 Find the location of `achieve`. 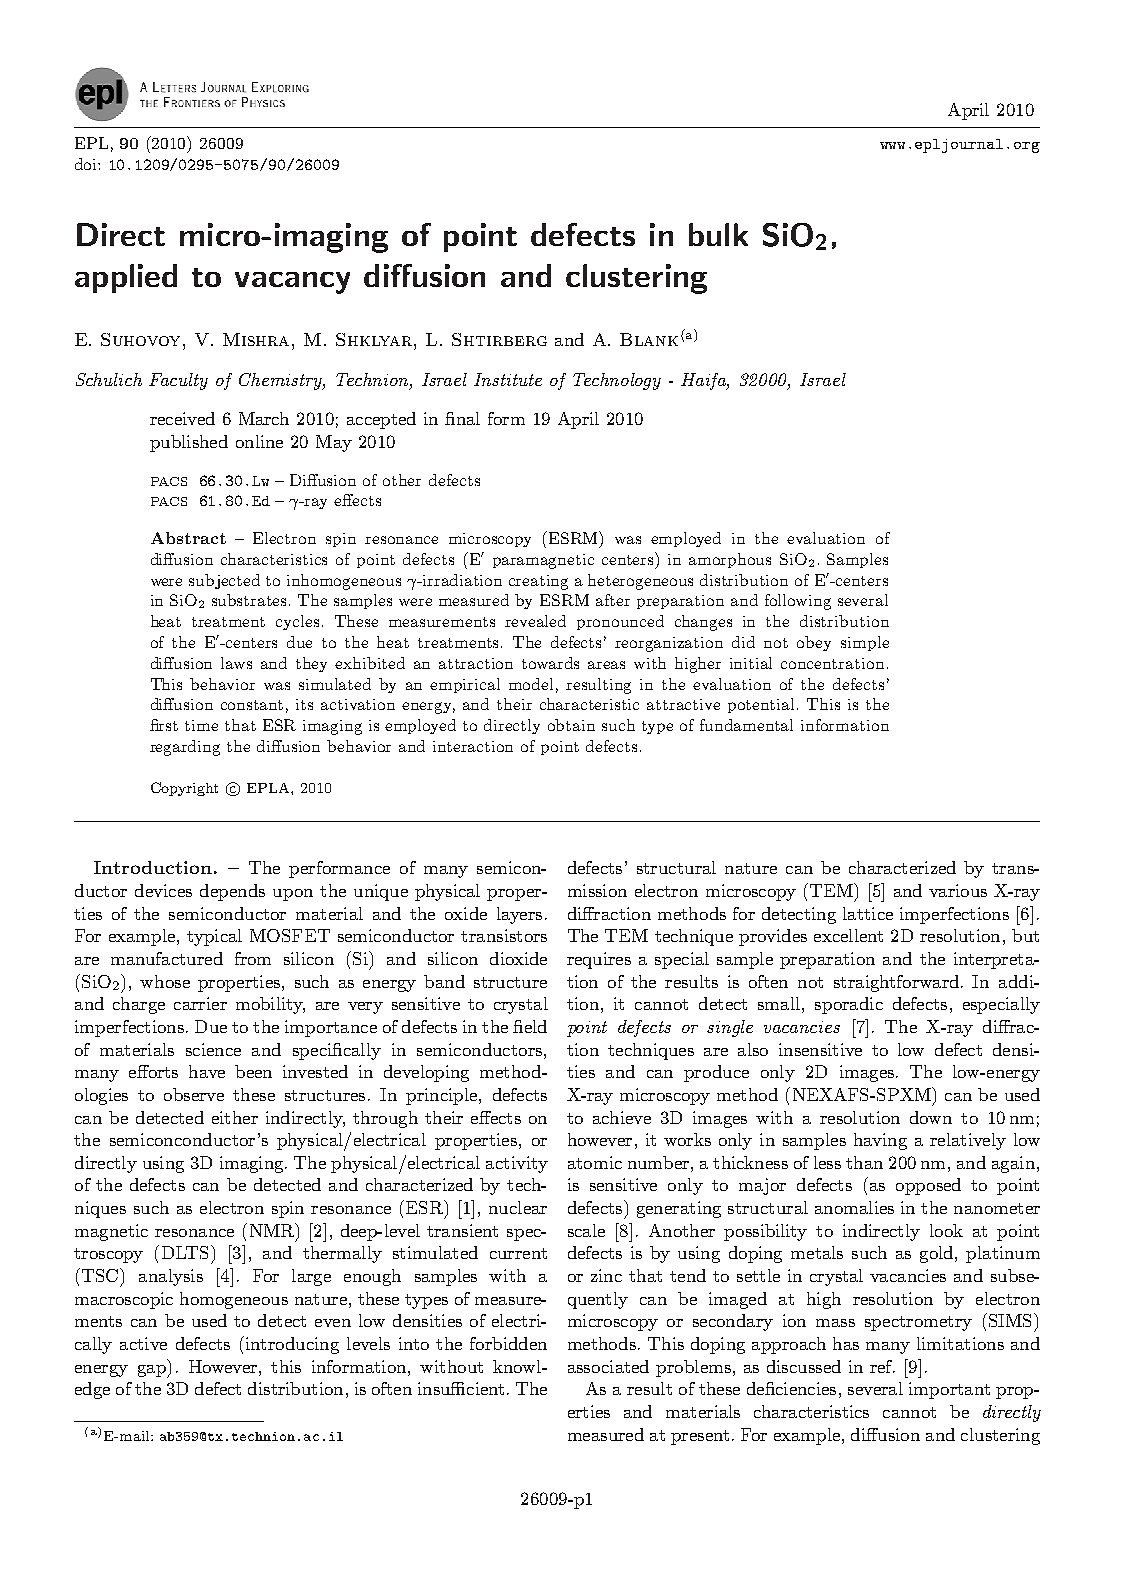

achieve is located at coordinates (622, 1117).
